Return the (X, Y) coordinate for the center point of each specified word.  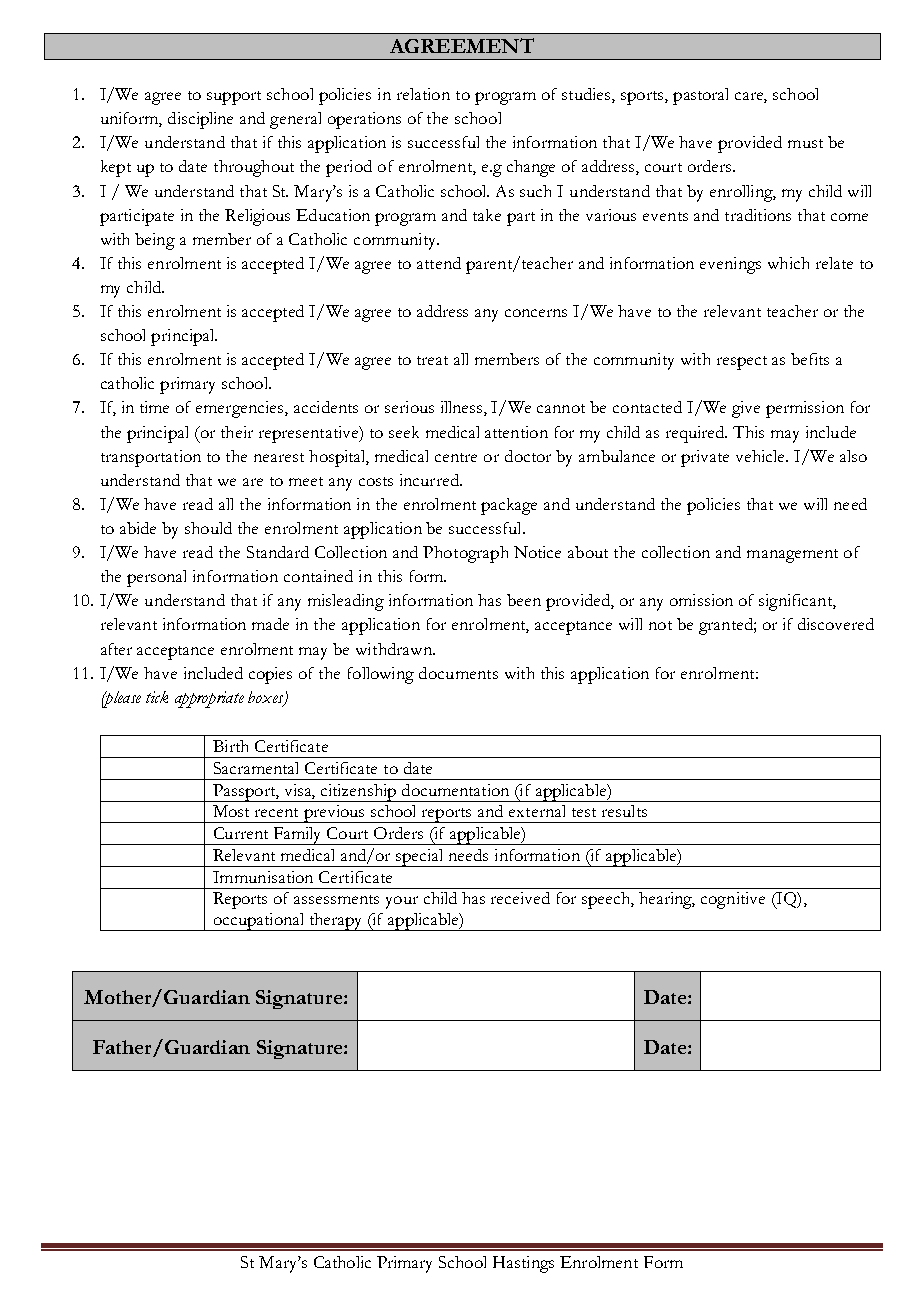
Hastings (523, 1264)
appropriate (209, 699)
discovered (836, 624)
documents (458, 673)
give (746, 409)
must (805, 143)
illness (463, 408)
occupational (259, 922)
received (520, 898)
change (531, 168)
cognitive (733, 900)
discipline (200, 120)
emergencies (241, 409)
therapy (336, 922)
